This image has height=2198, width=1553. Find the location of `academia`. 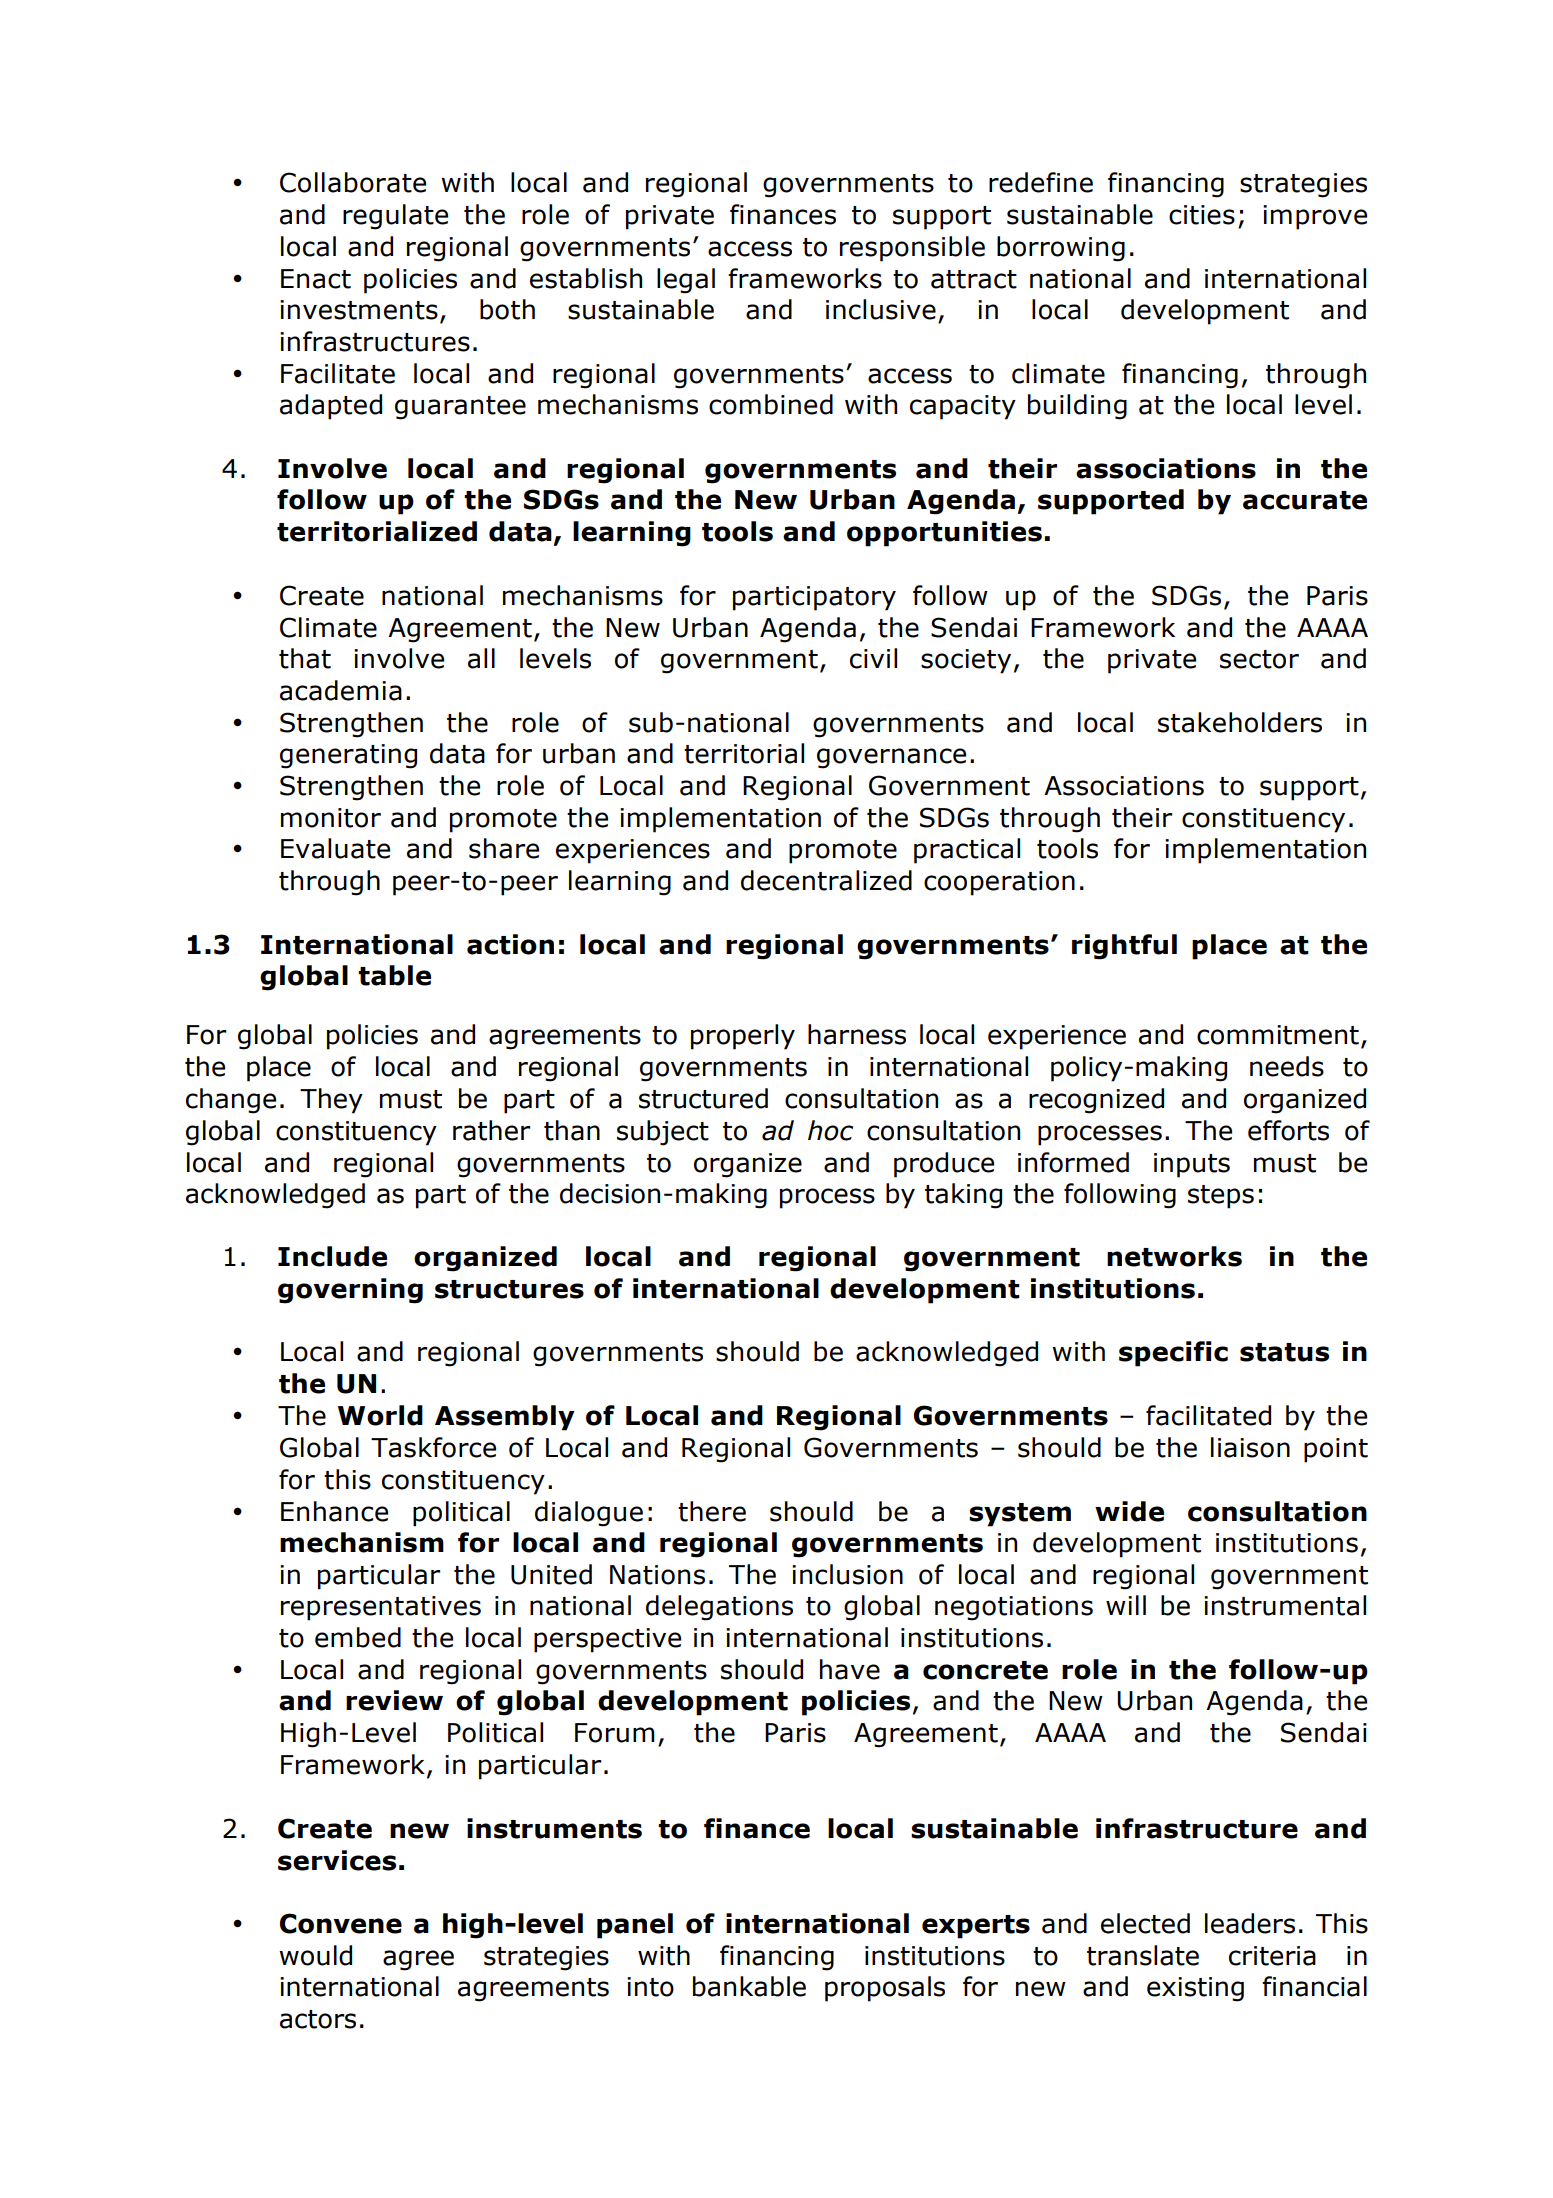

academia is located at coordinates (341, 690).
